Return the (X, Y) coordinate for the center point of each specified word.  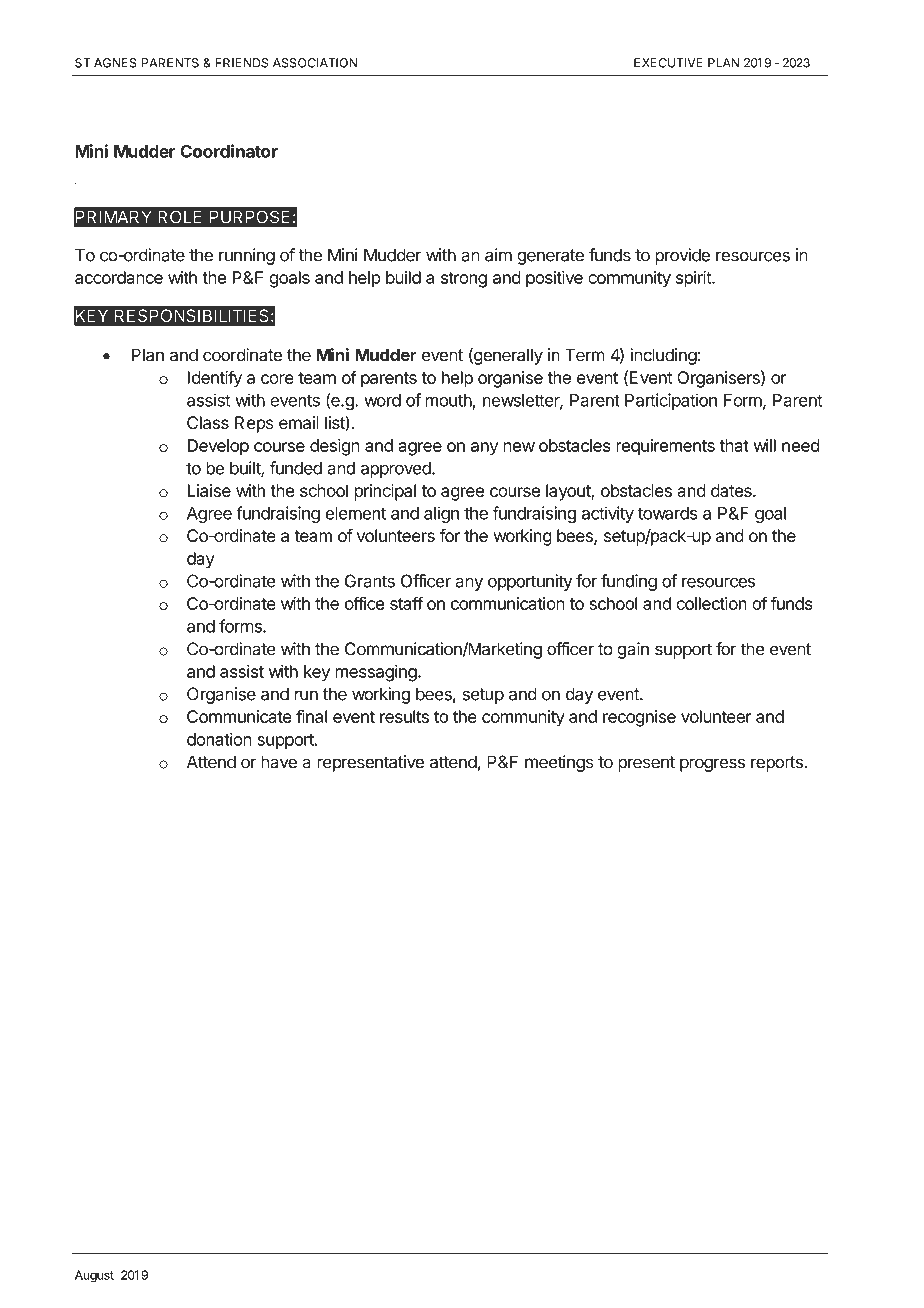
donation (219, 739)
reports (778, 764)
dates (732, 490)
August (94, 1276)
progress (712, 765)
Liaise (209, 490)
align (441, 514)
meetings (559, 763)
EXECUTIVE (668, 63)
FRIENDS (241, 63)
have (279, 762)
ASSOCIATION (315, 63)
